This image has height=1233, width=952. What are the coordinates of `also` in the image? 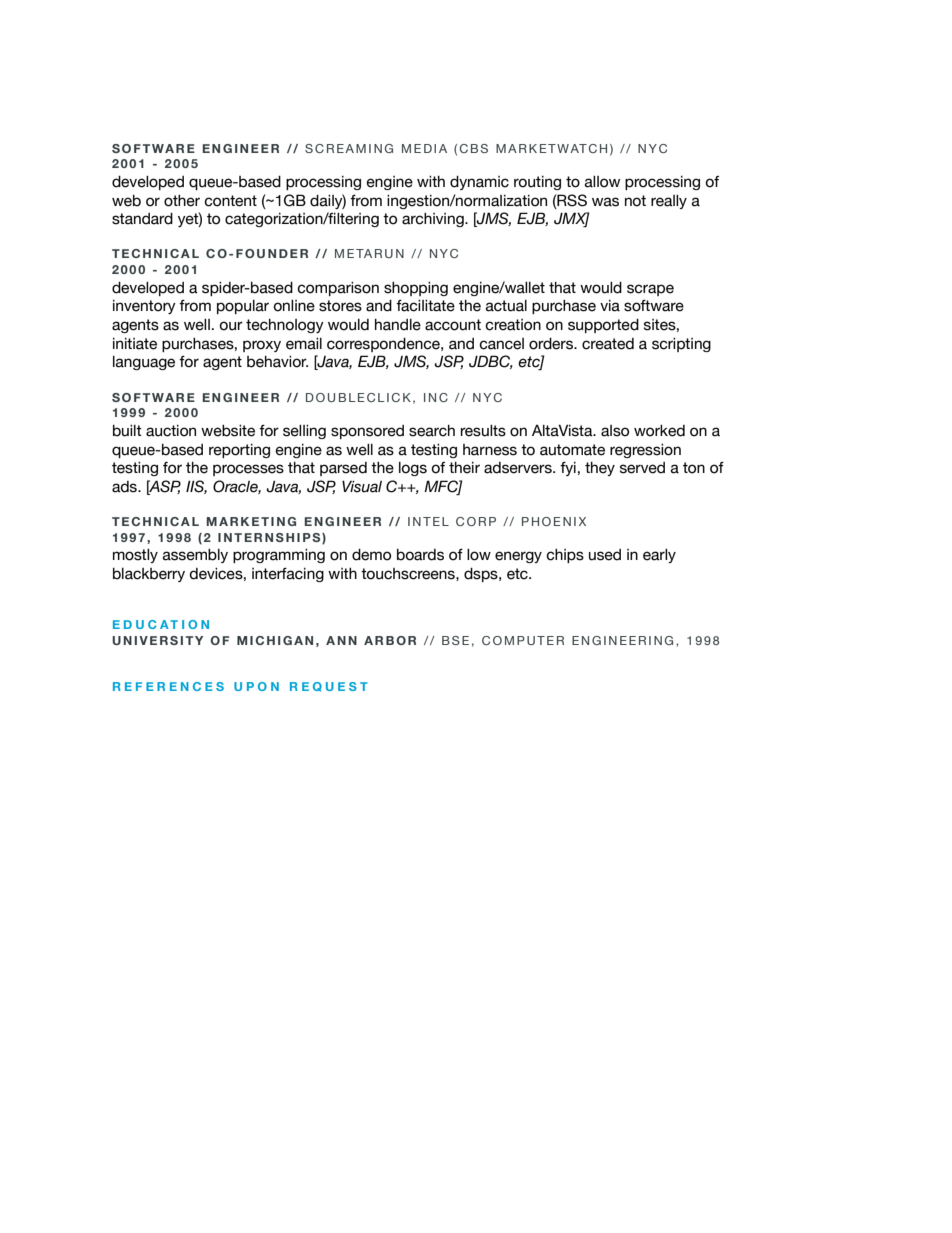 It's located at (615, 431).
